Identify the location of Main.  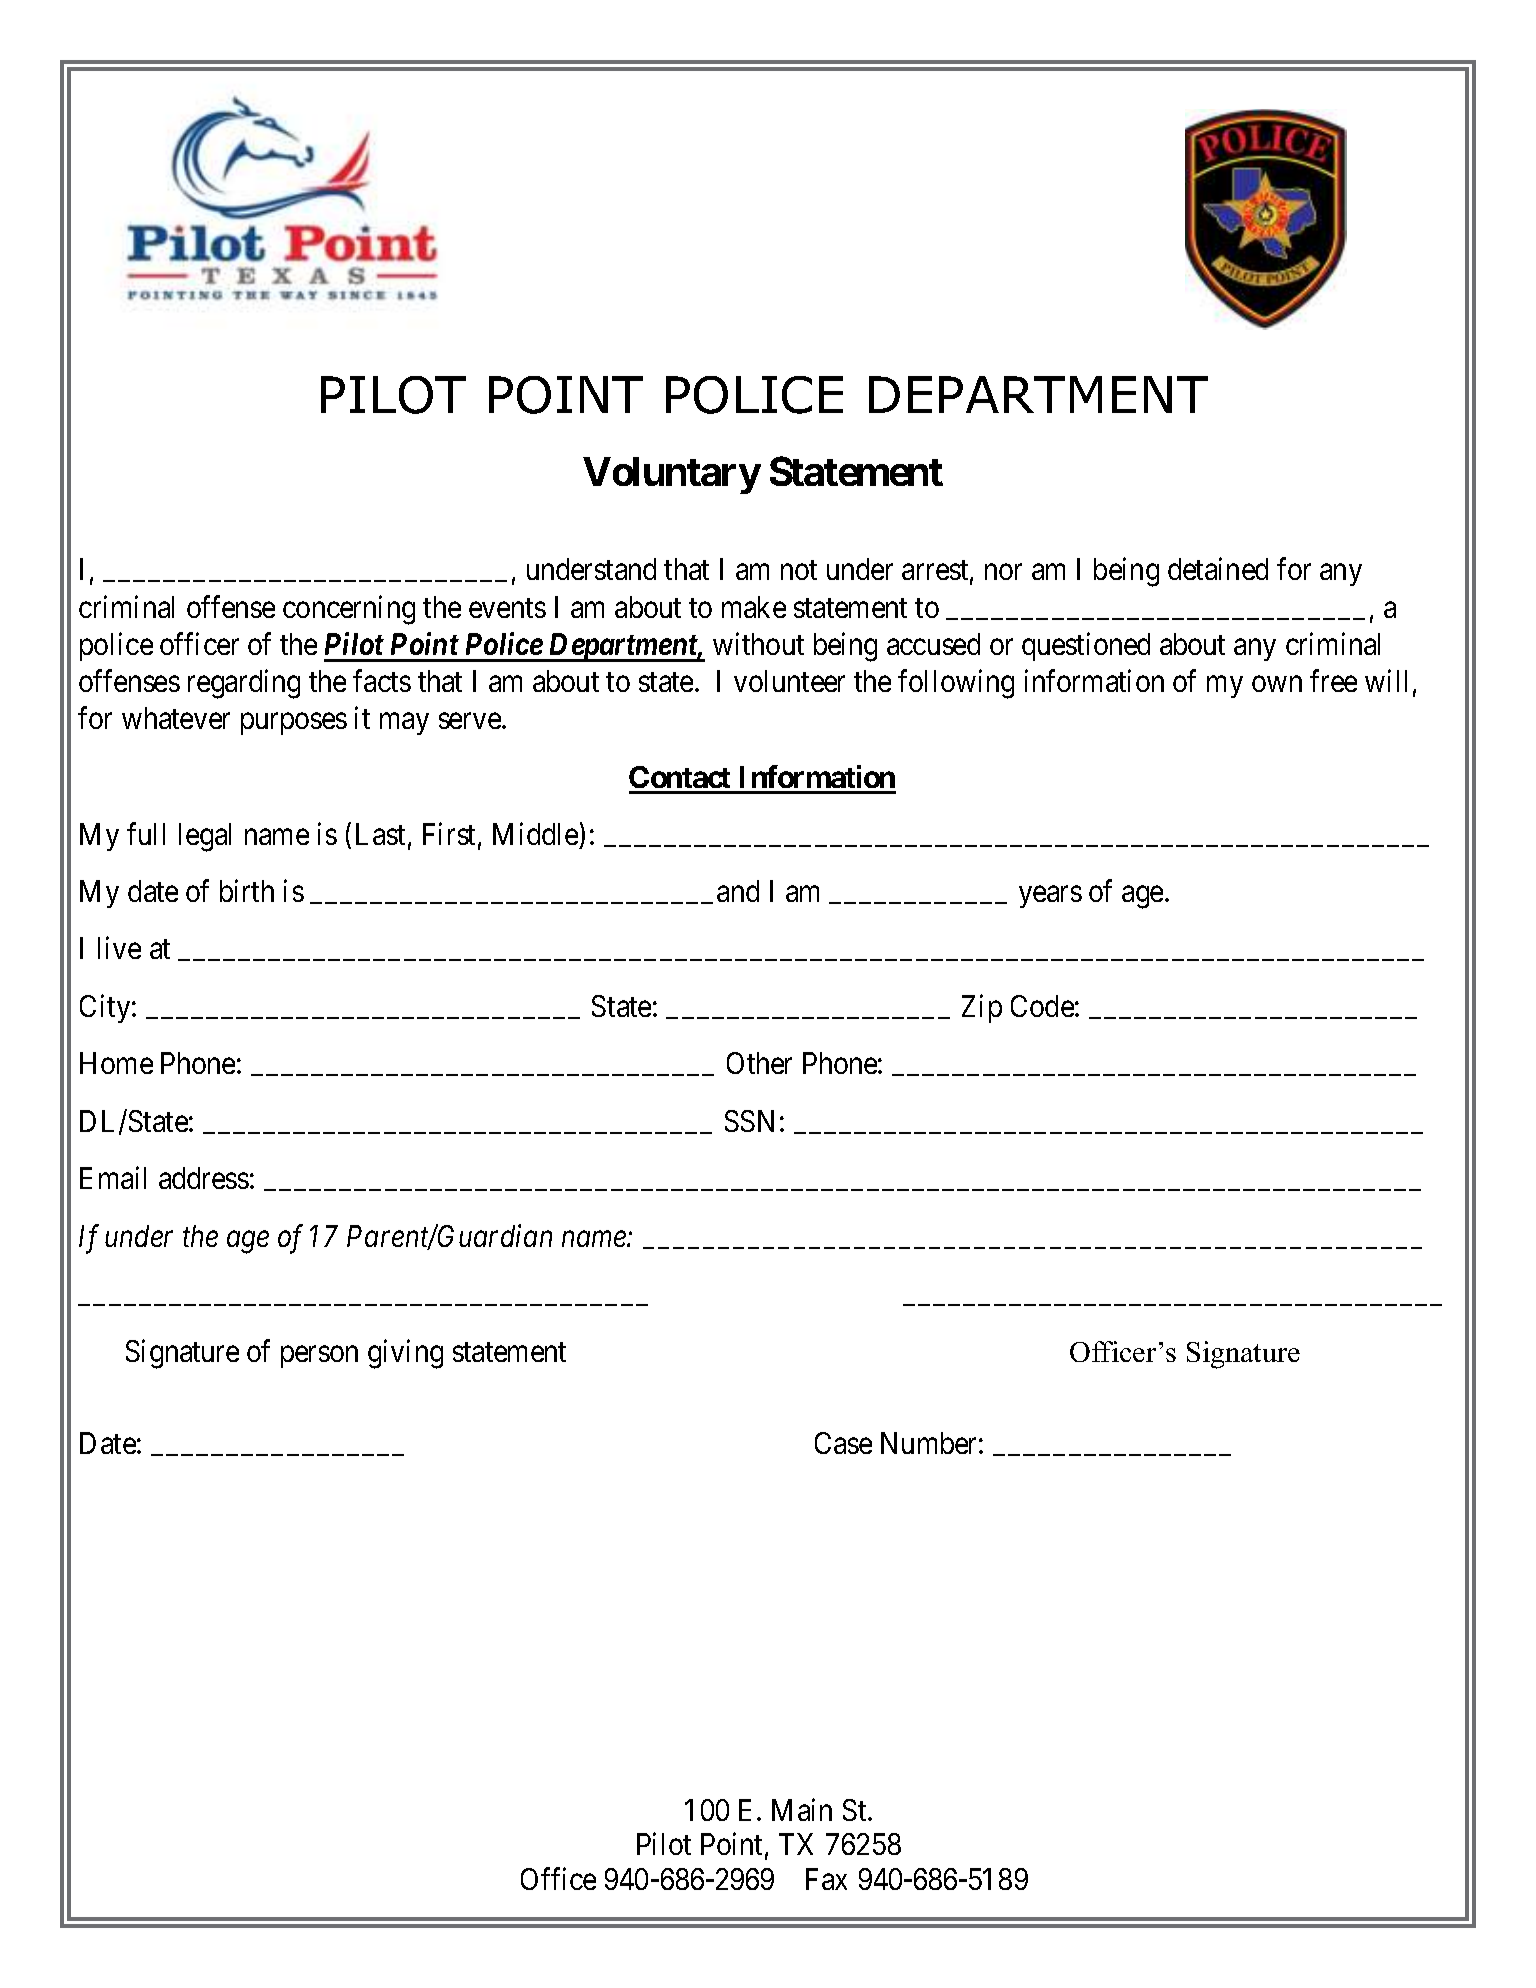
(802, 1809).
